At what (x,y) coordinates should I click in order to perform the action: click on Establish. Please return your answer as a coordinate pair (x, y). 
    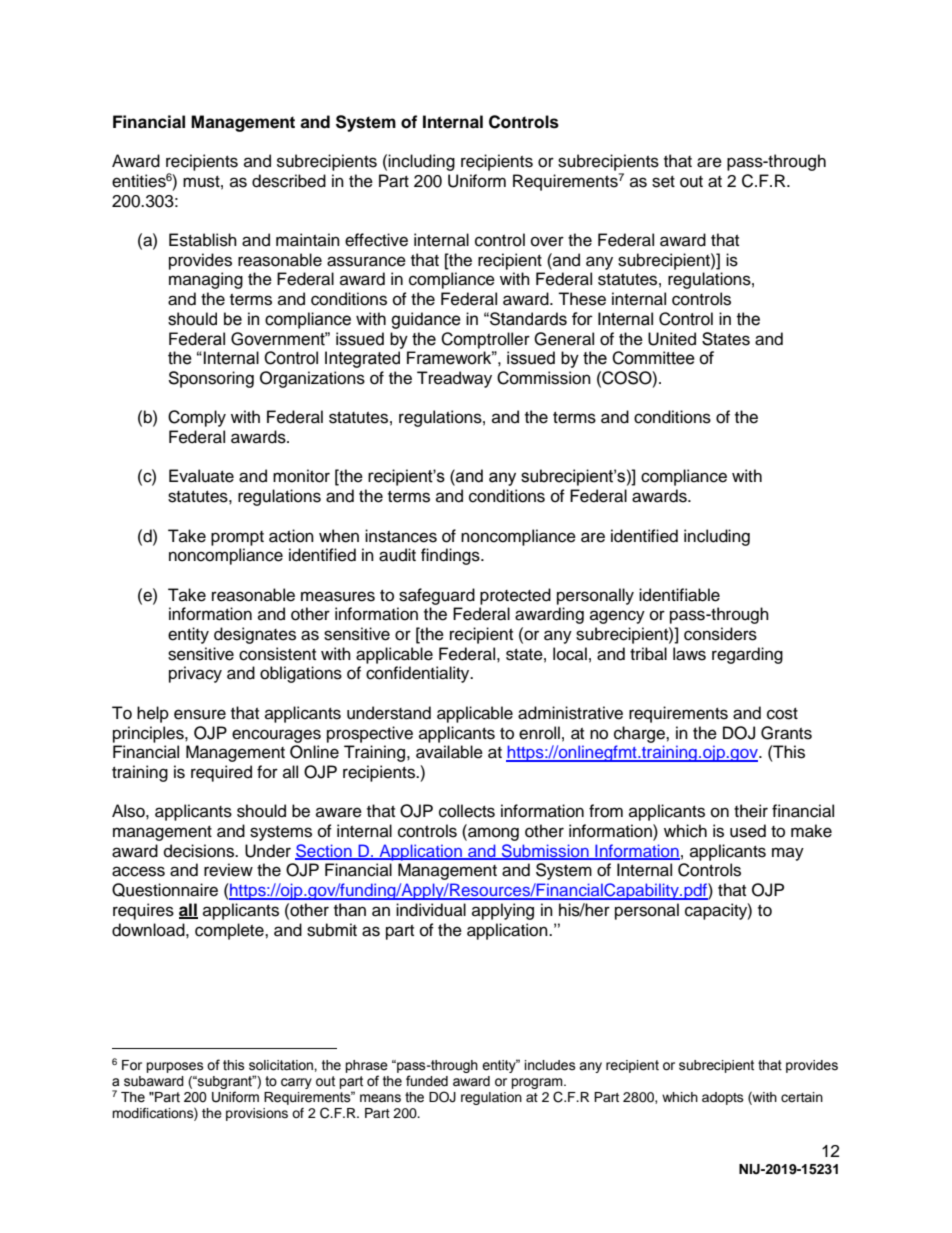
    Looking at the image, I should click on (203, 240).
